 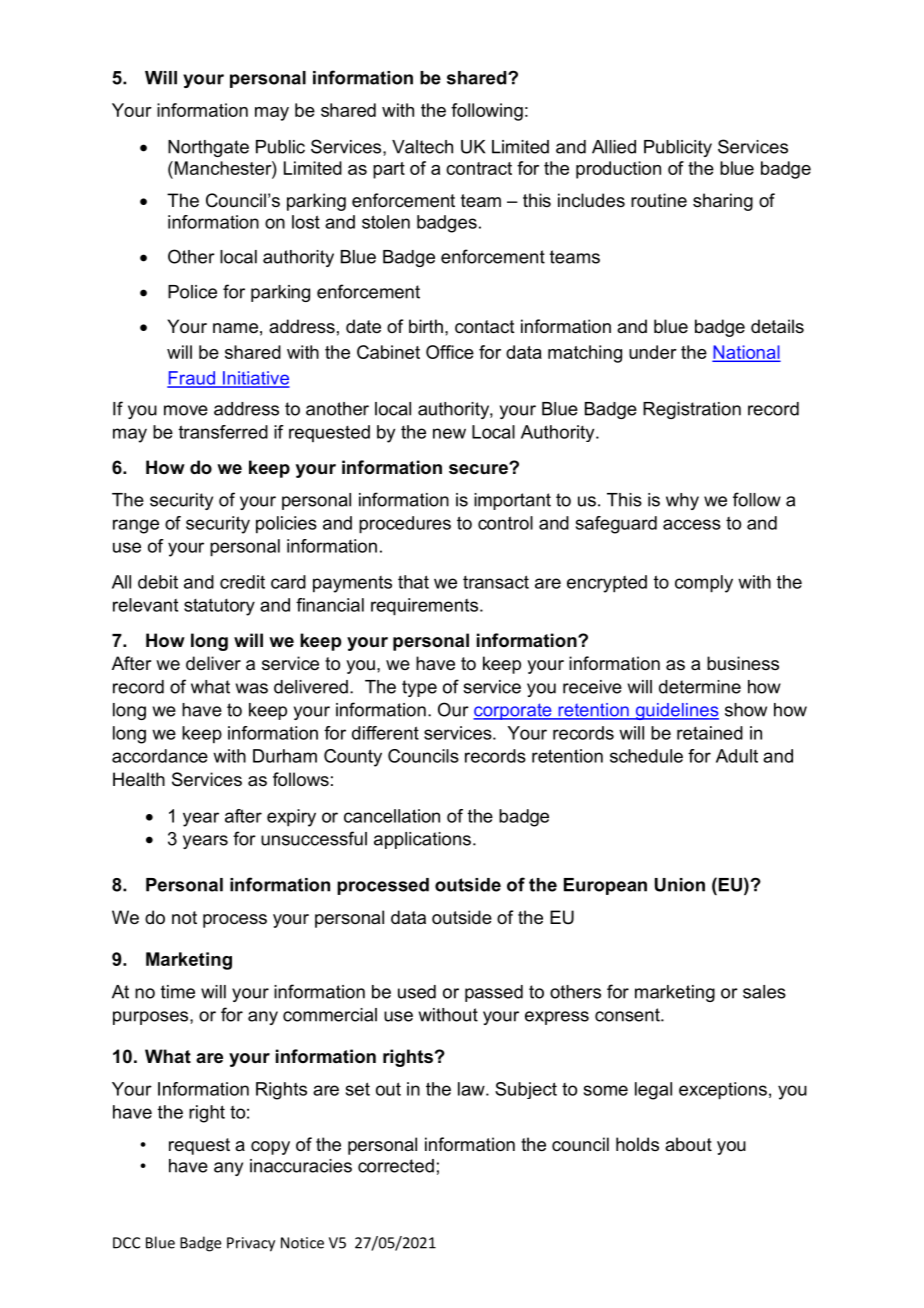 What do you see at coordinates (479, 168) in the screenshot?
I see `contract` at bounding box center [479, 168].
